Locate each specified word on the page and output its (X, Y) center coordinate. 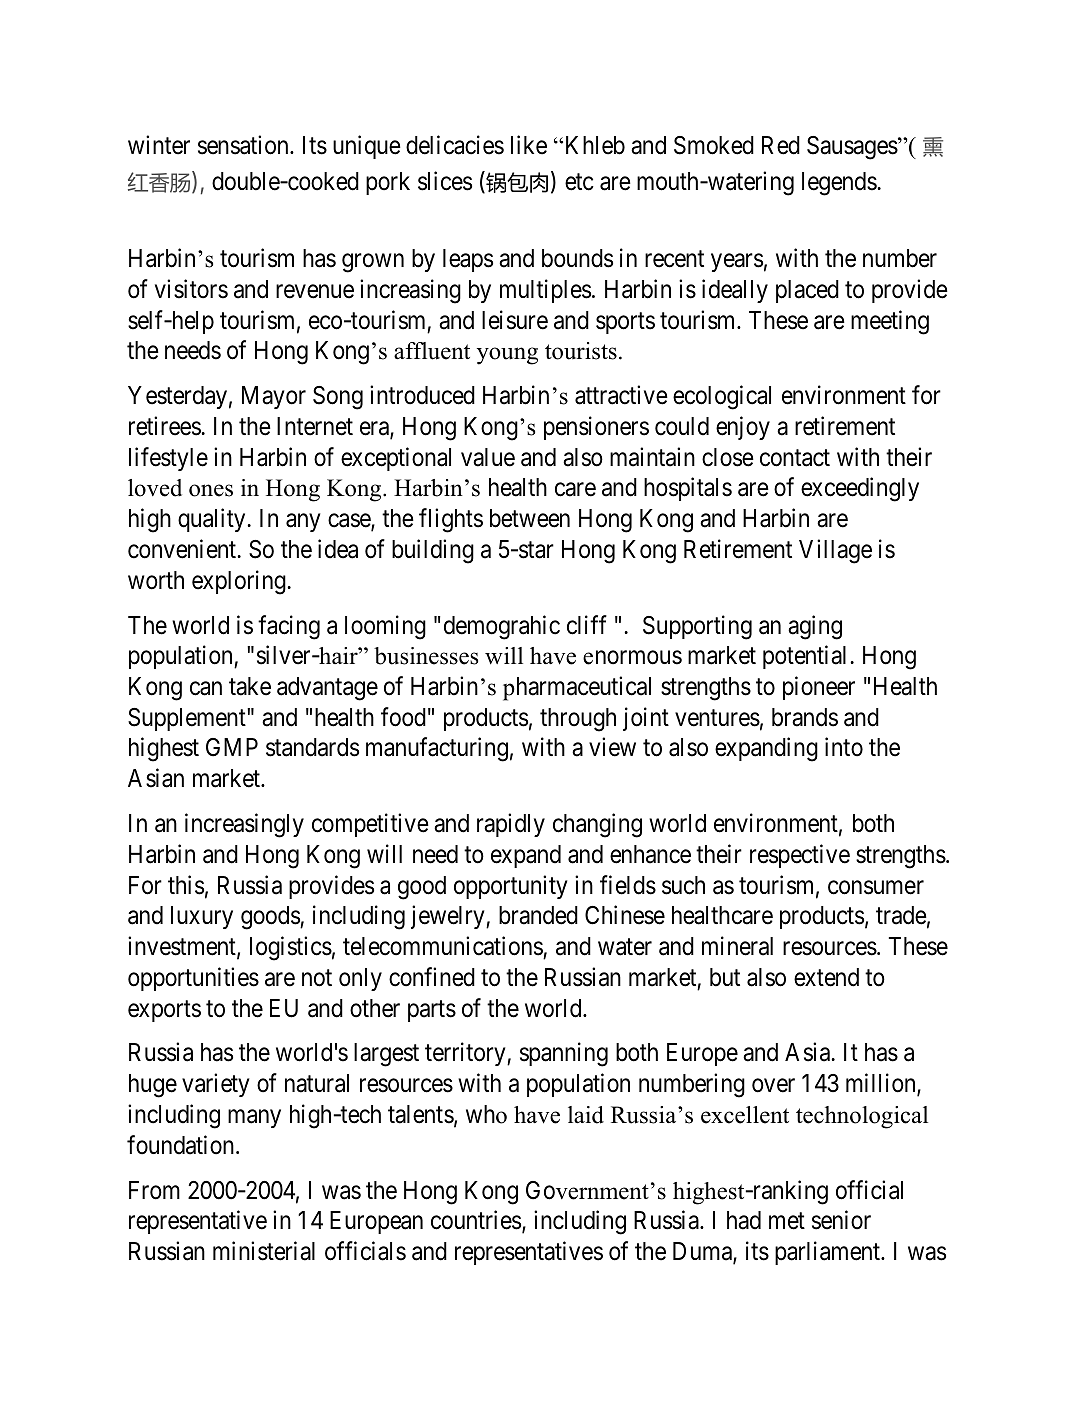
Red (781, 145)
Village (835, 551)
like (529, 145)
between (530, 518)
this (186, 885)
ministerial (264, 1251)
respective (800, 856)
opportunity (511, 887)
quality (211, 520)
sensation (244, 145)
